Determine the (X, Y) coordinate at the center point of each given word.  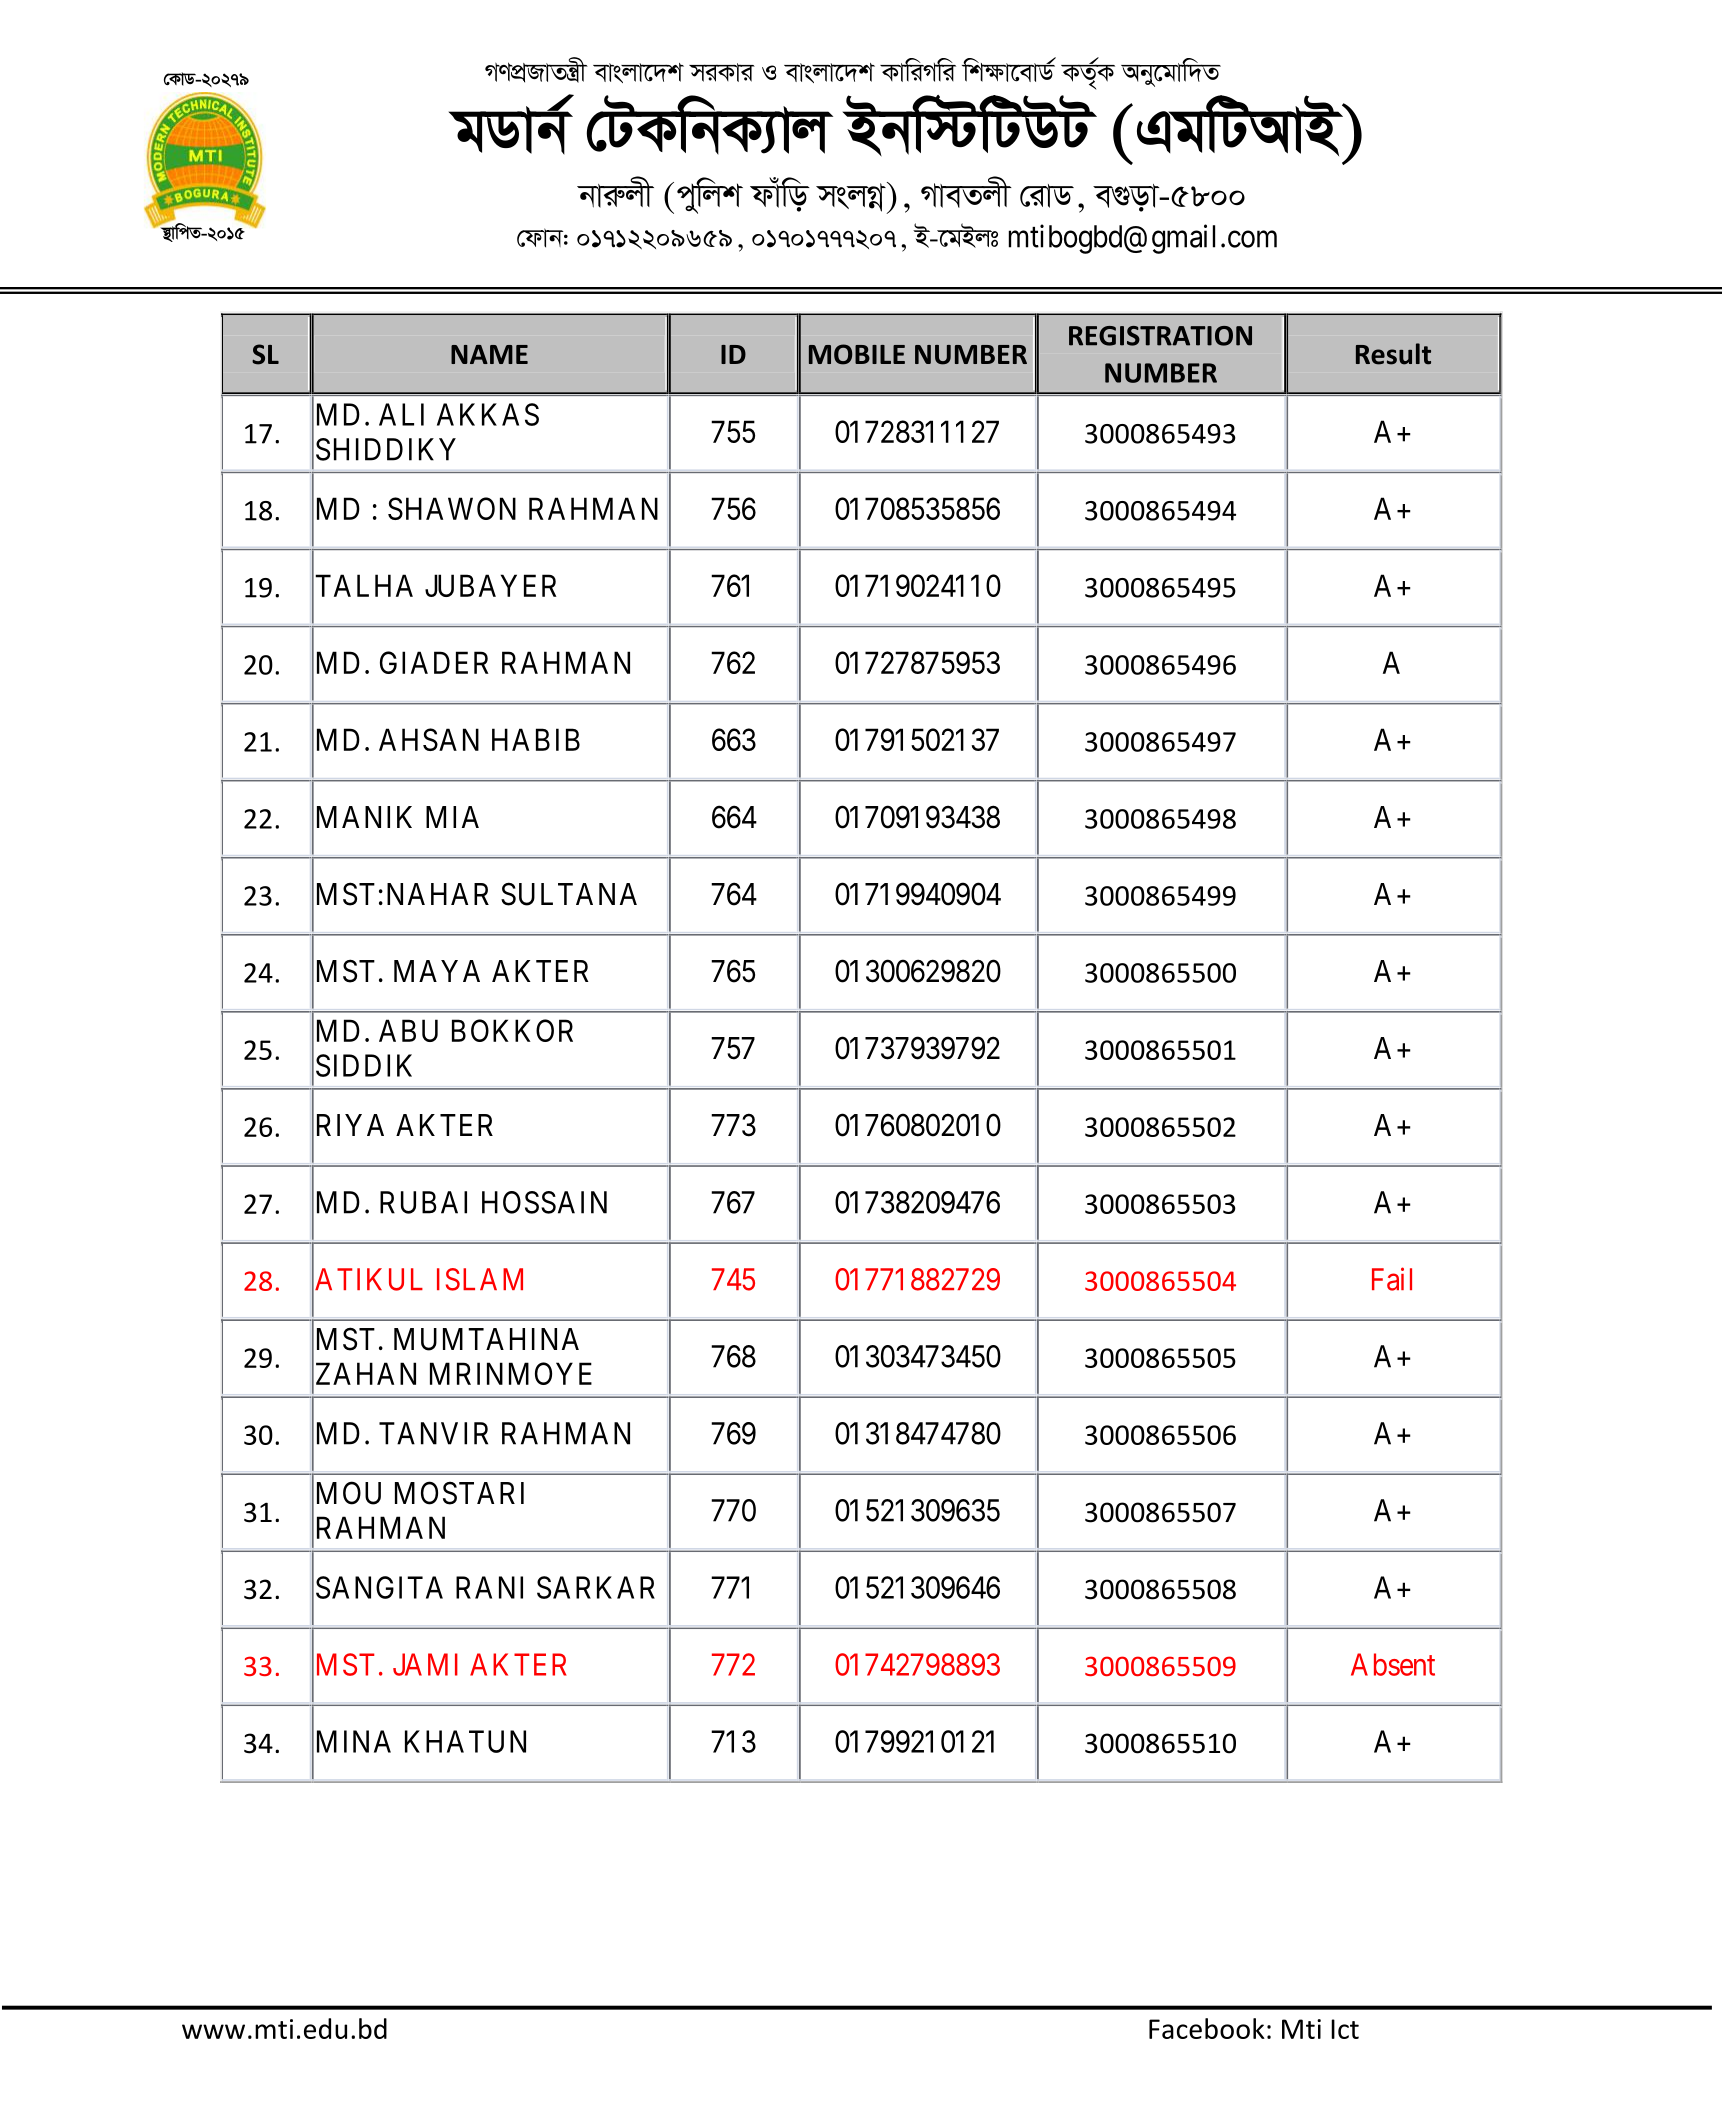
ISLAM (480, 1279)
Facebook (1207, 2028)
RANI (489, 1587)
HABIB (536, 739)
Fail (1392, 1279)
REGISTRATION (1160, 336)
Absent (1393, 1664)
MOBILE (857, 354)
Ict (1345, 2029)
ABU (408, 1030)
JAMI (425, 1664)
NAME (489, 354)
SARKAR (596, 1587)
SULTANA (569, 894)
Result (1393, 354)
